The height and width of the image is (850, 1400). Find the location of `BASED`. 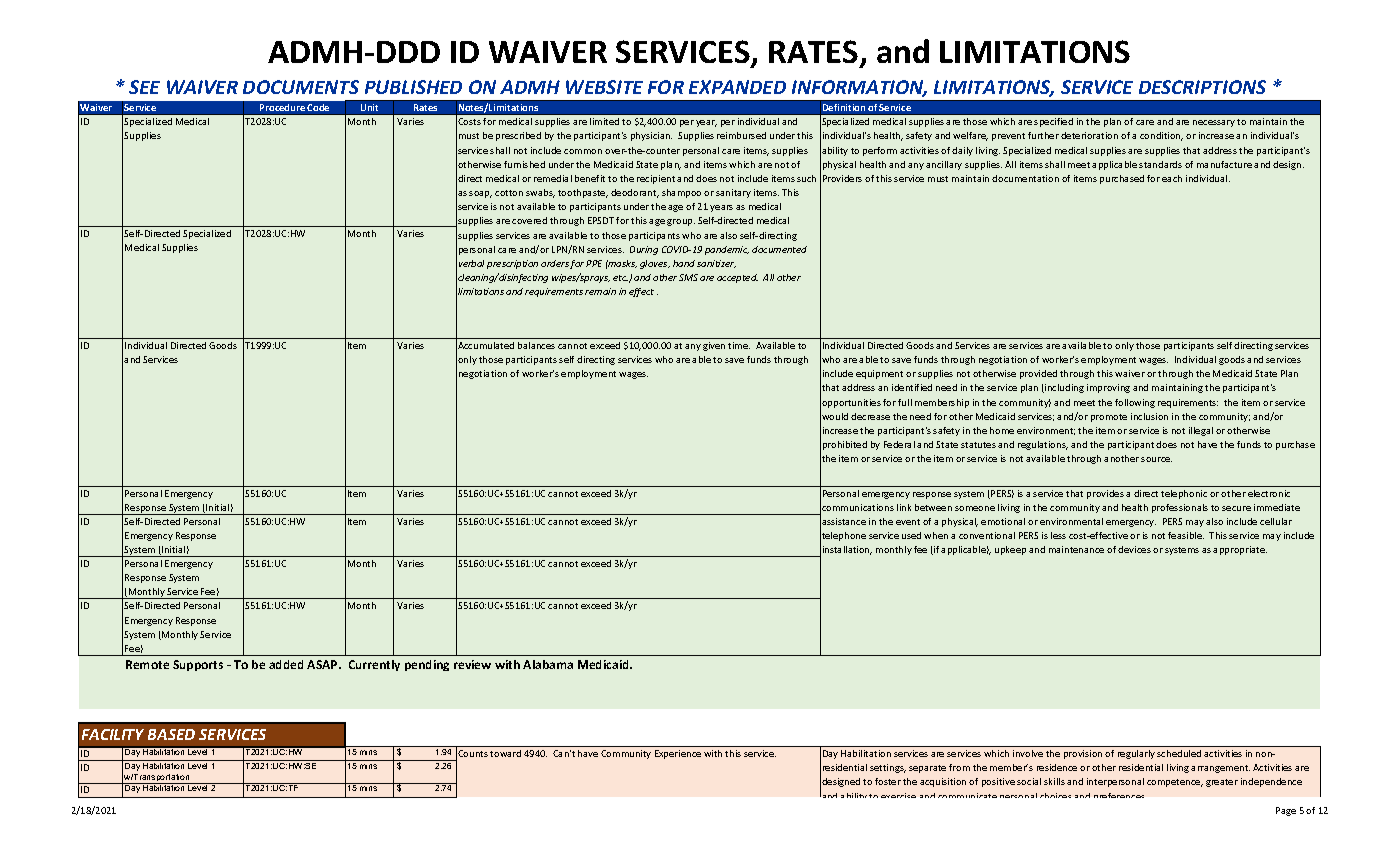

BASED is located at coordinates (171, 734).
